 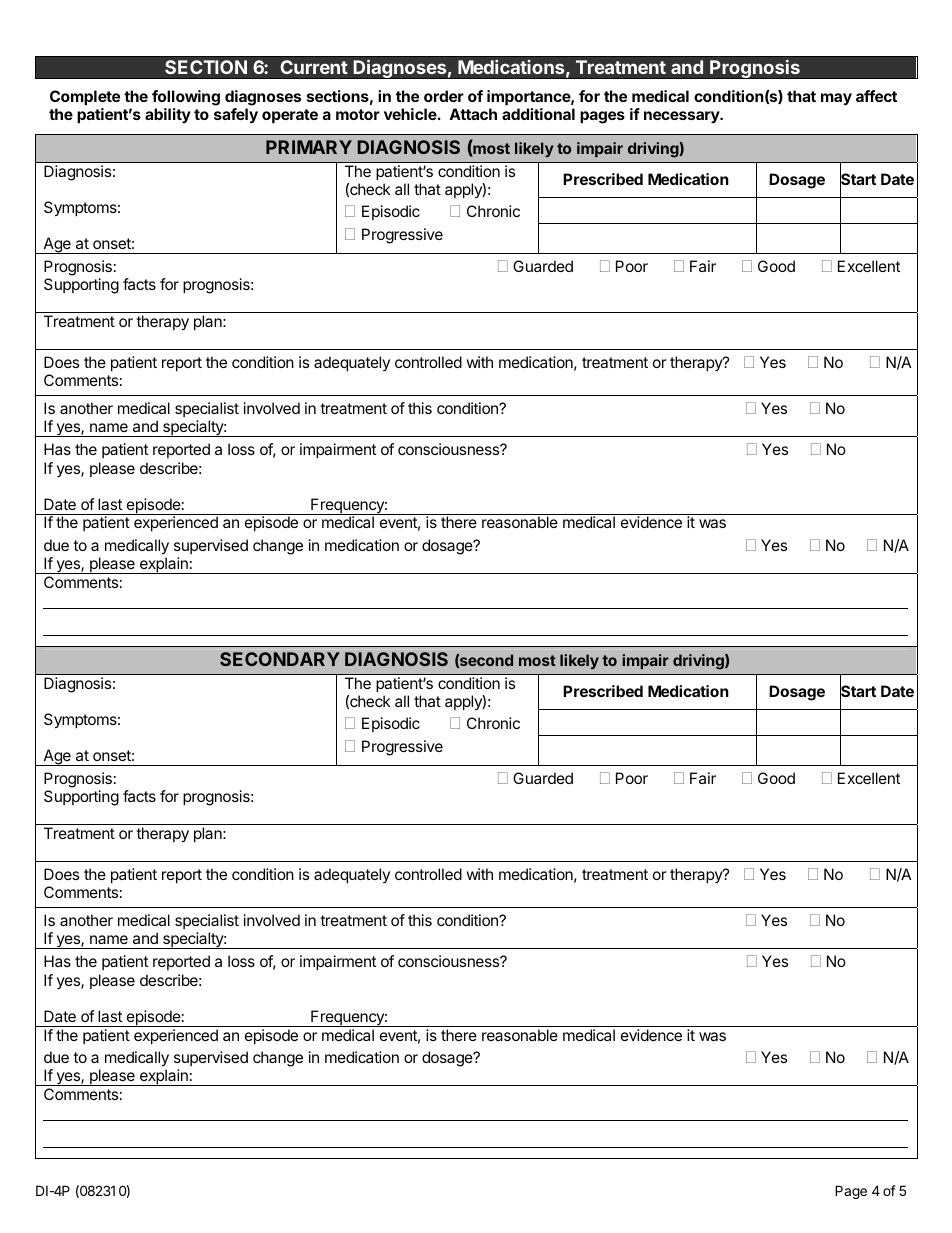 What do you see at coordinates (836, 99) in the screenshot?
I see `may` at bounding box center [836, 99].
